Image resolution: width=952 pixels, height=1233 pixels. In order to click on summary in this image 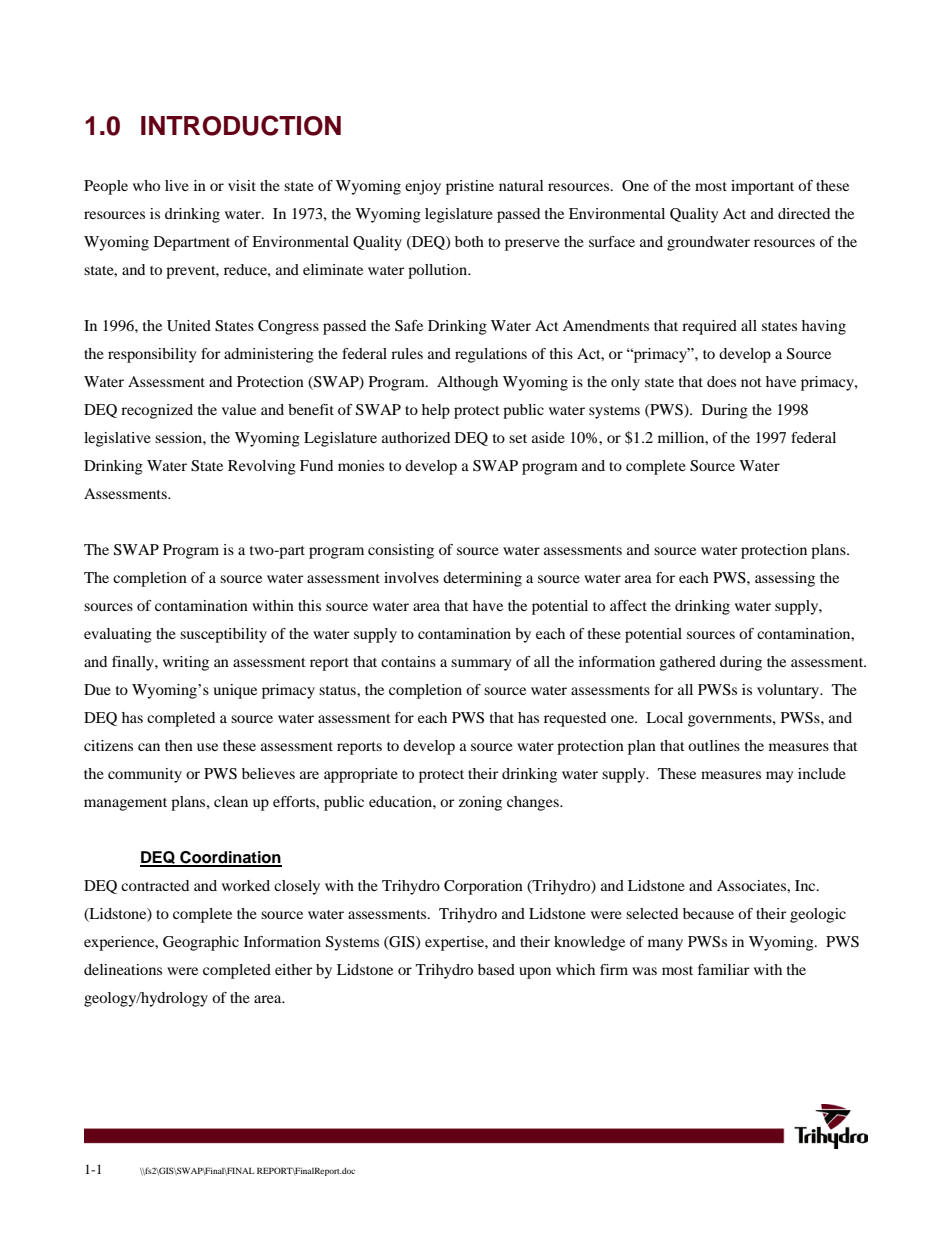, I will do `click(481, 665)`.
